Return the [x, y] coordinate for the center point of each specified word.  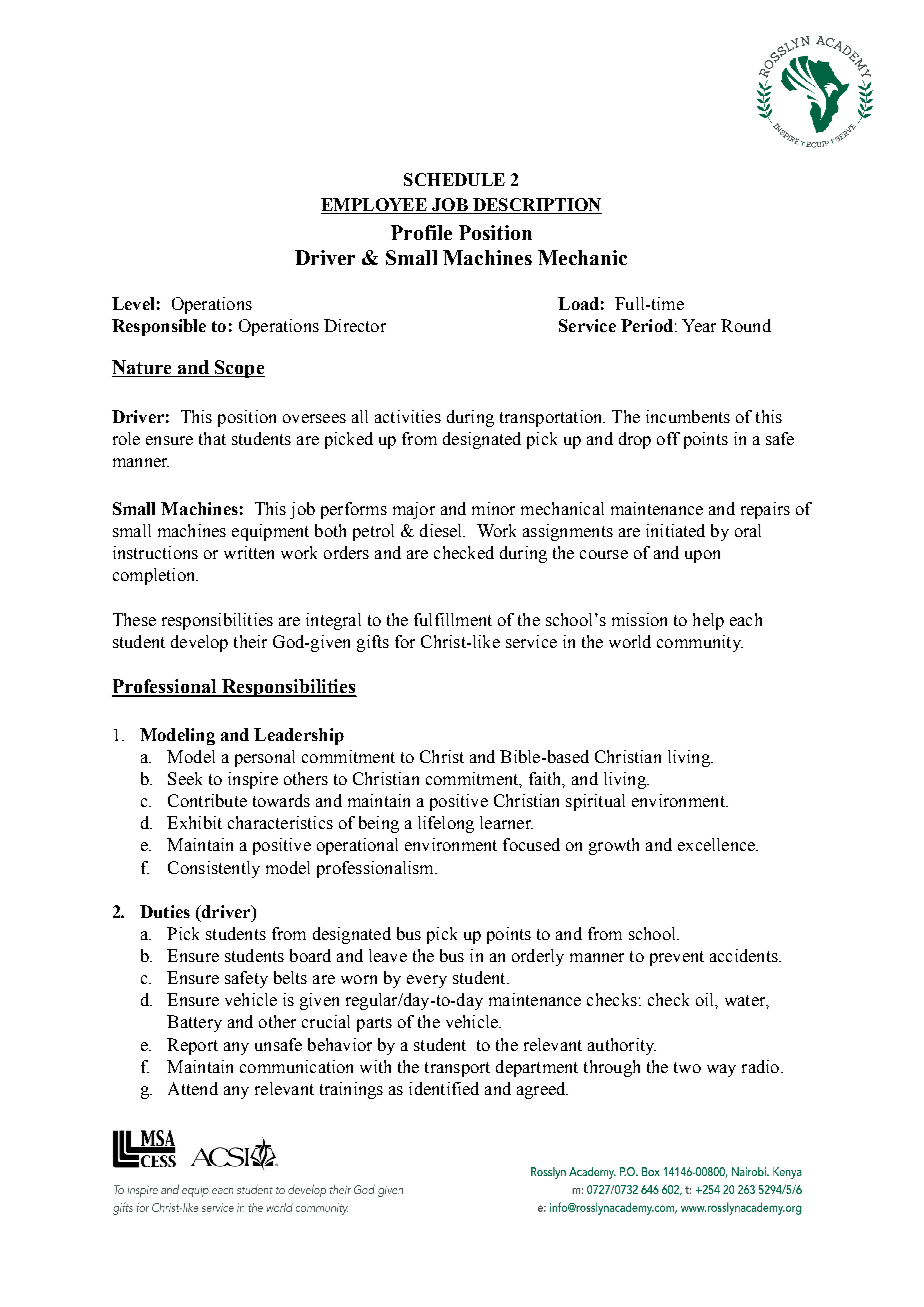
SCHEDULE [454, 179]
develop [199, 643]
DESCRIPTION [536, 206]
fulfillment [453, 619]
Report [192, 1046]
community [700, 643]
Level [133, 303]
